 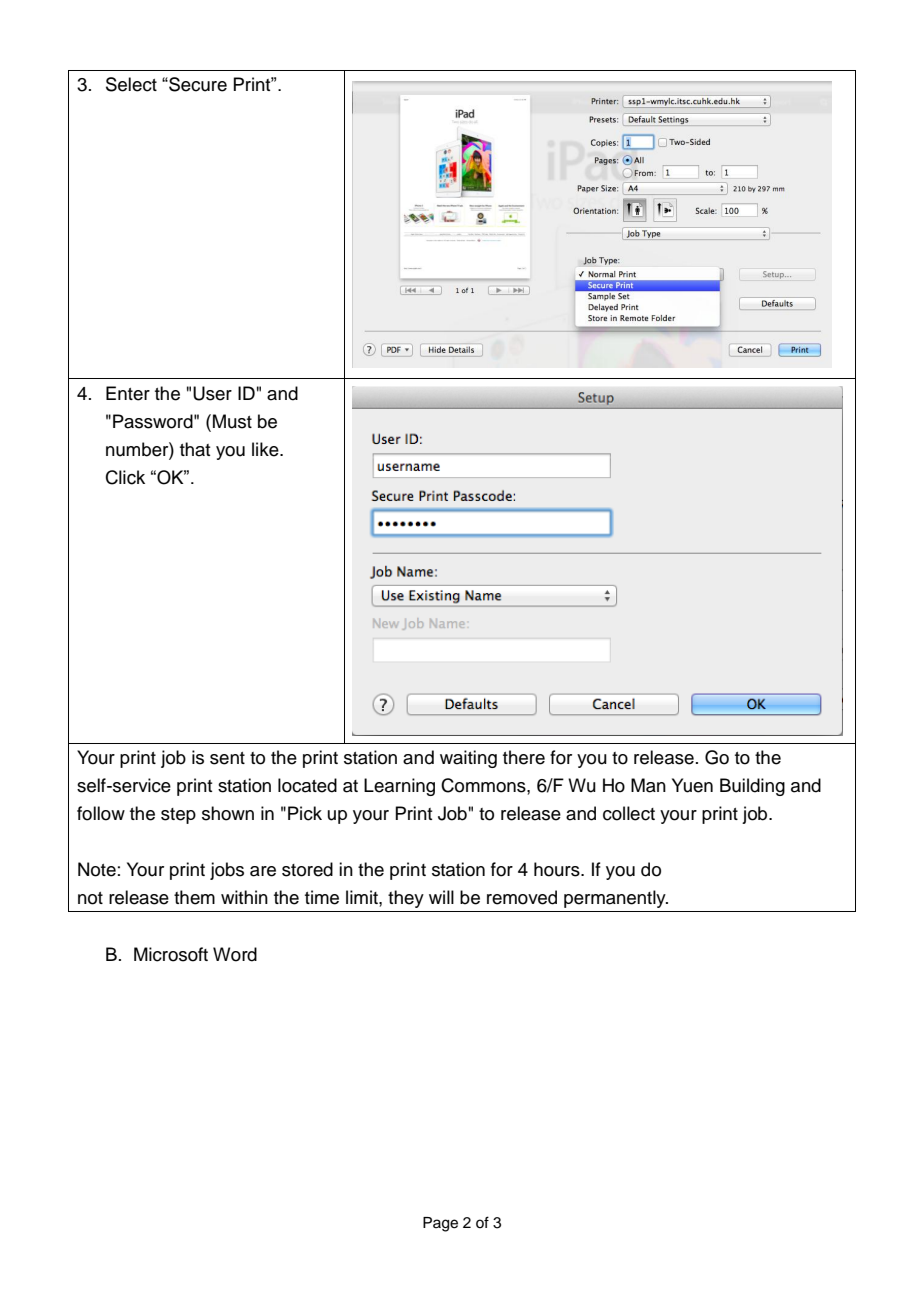 I want to click on sent, so click(x=227, y=758).
